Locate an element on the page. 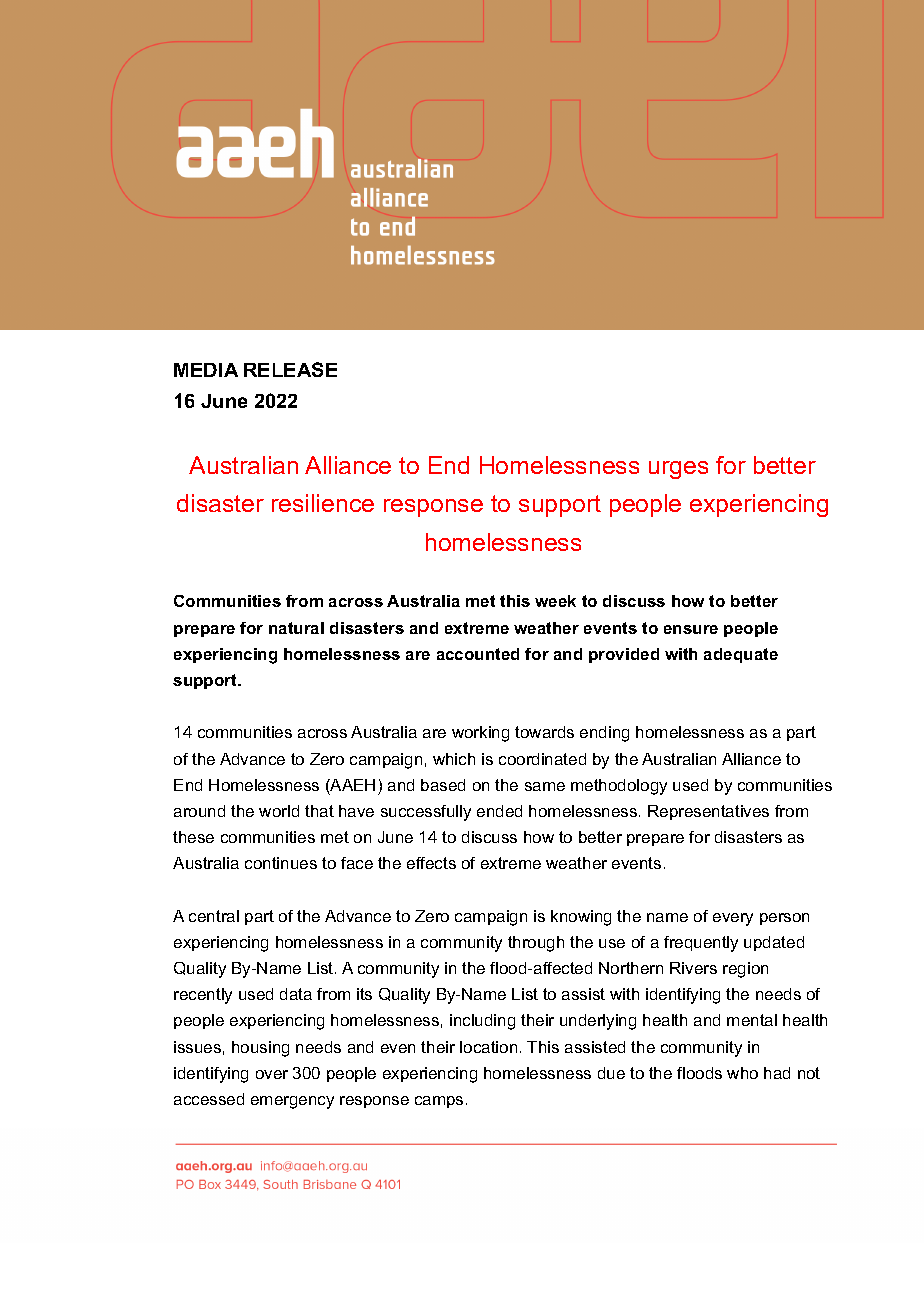  RELEASE is located at coordinates (290, 369).
